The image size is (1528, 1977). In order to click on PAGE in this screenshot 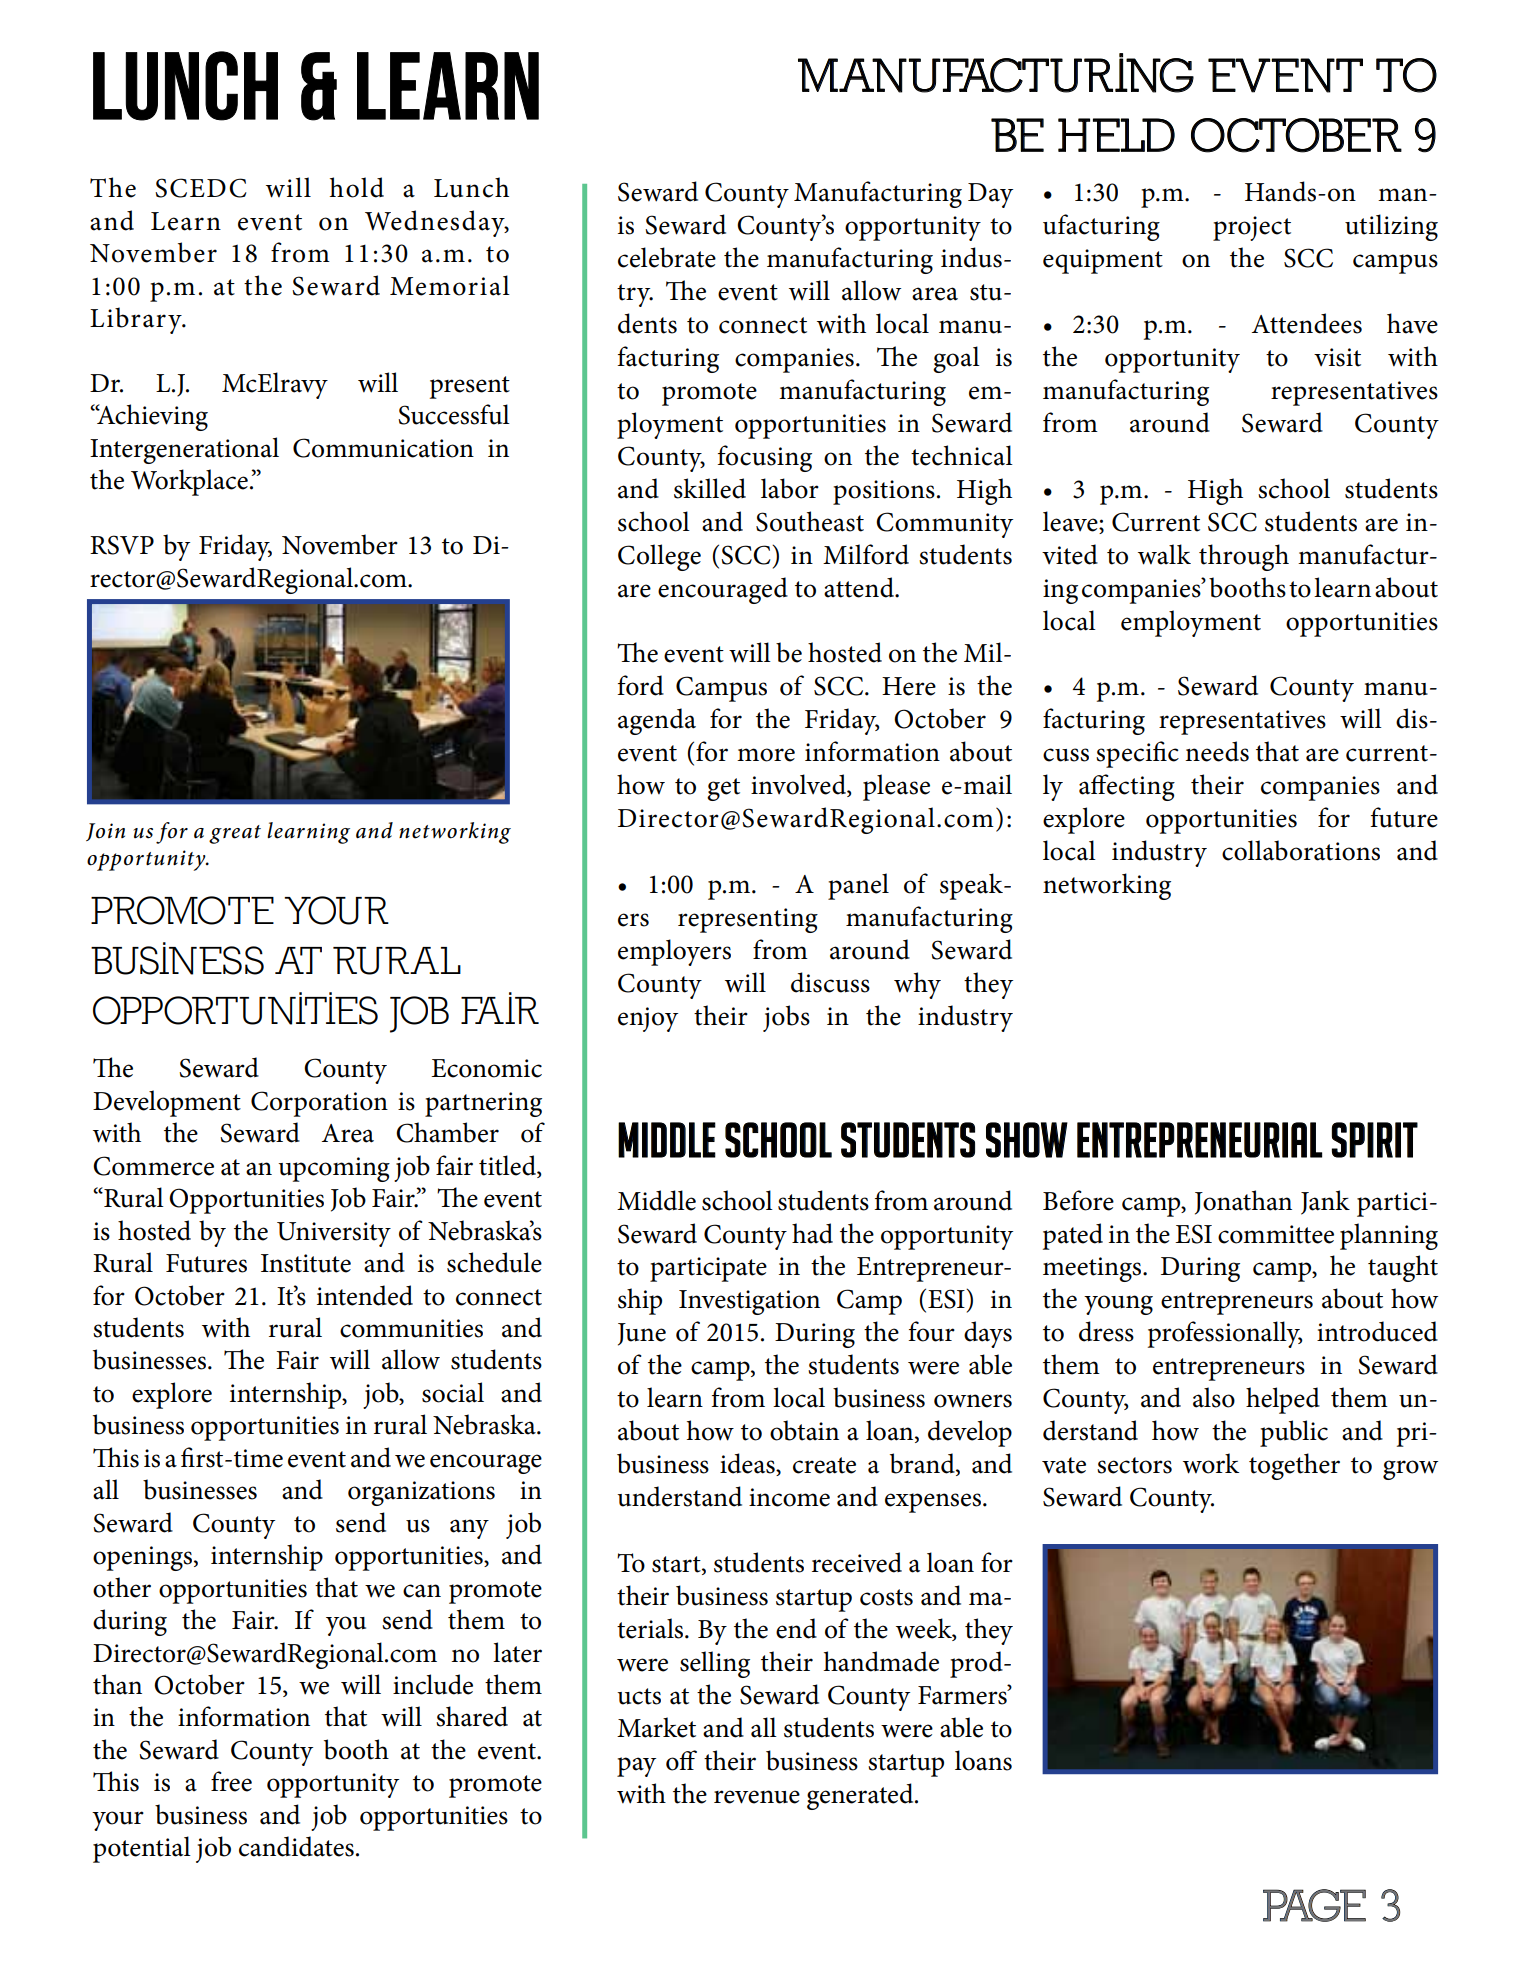, I will do `click(1314, 1905)`.
